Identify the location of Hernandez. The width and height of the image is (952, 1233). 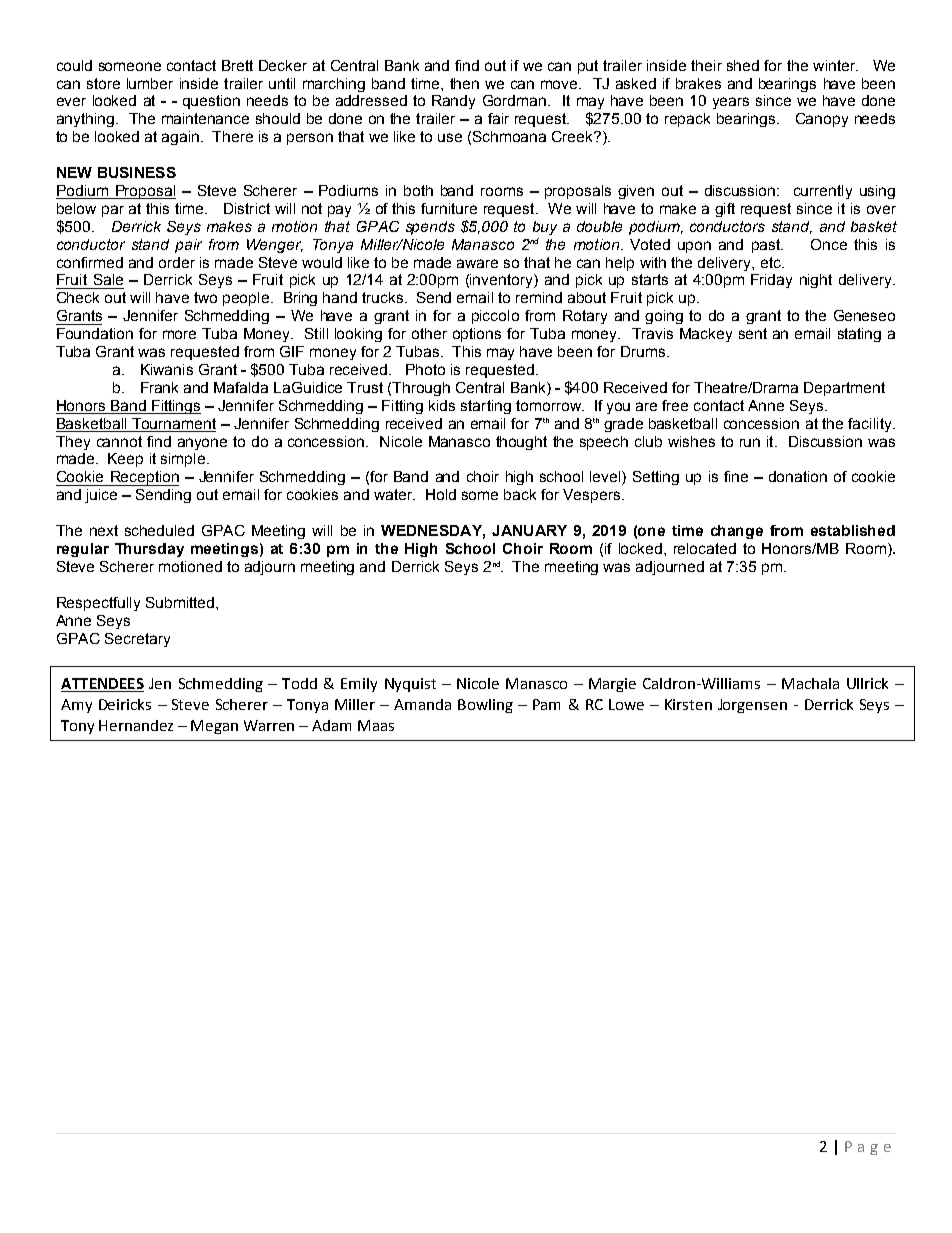
(136, 725).
